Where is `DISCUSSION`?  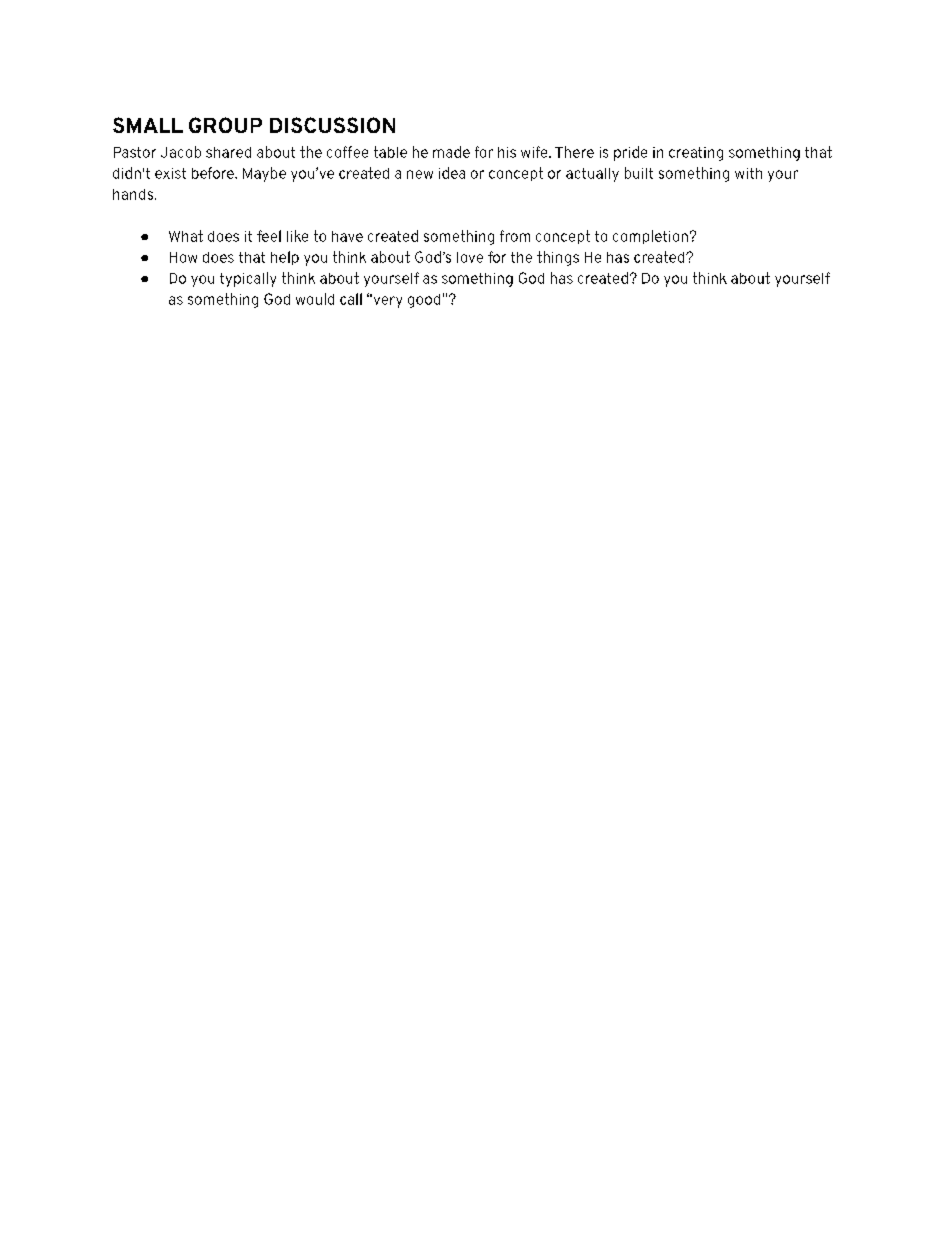
DISCUSSION is located at coordinates (332, 125).
